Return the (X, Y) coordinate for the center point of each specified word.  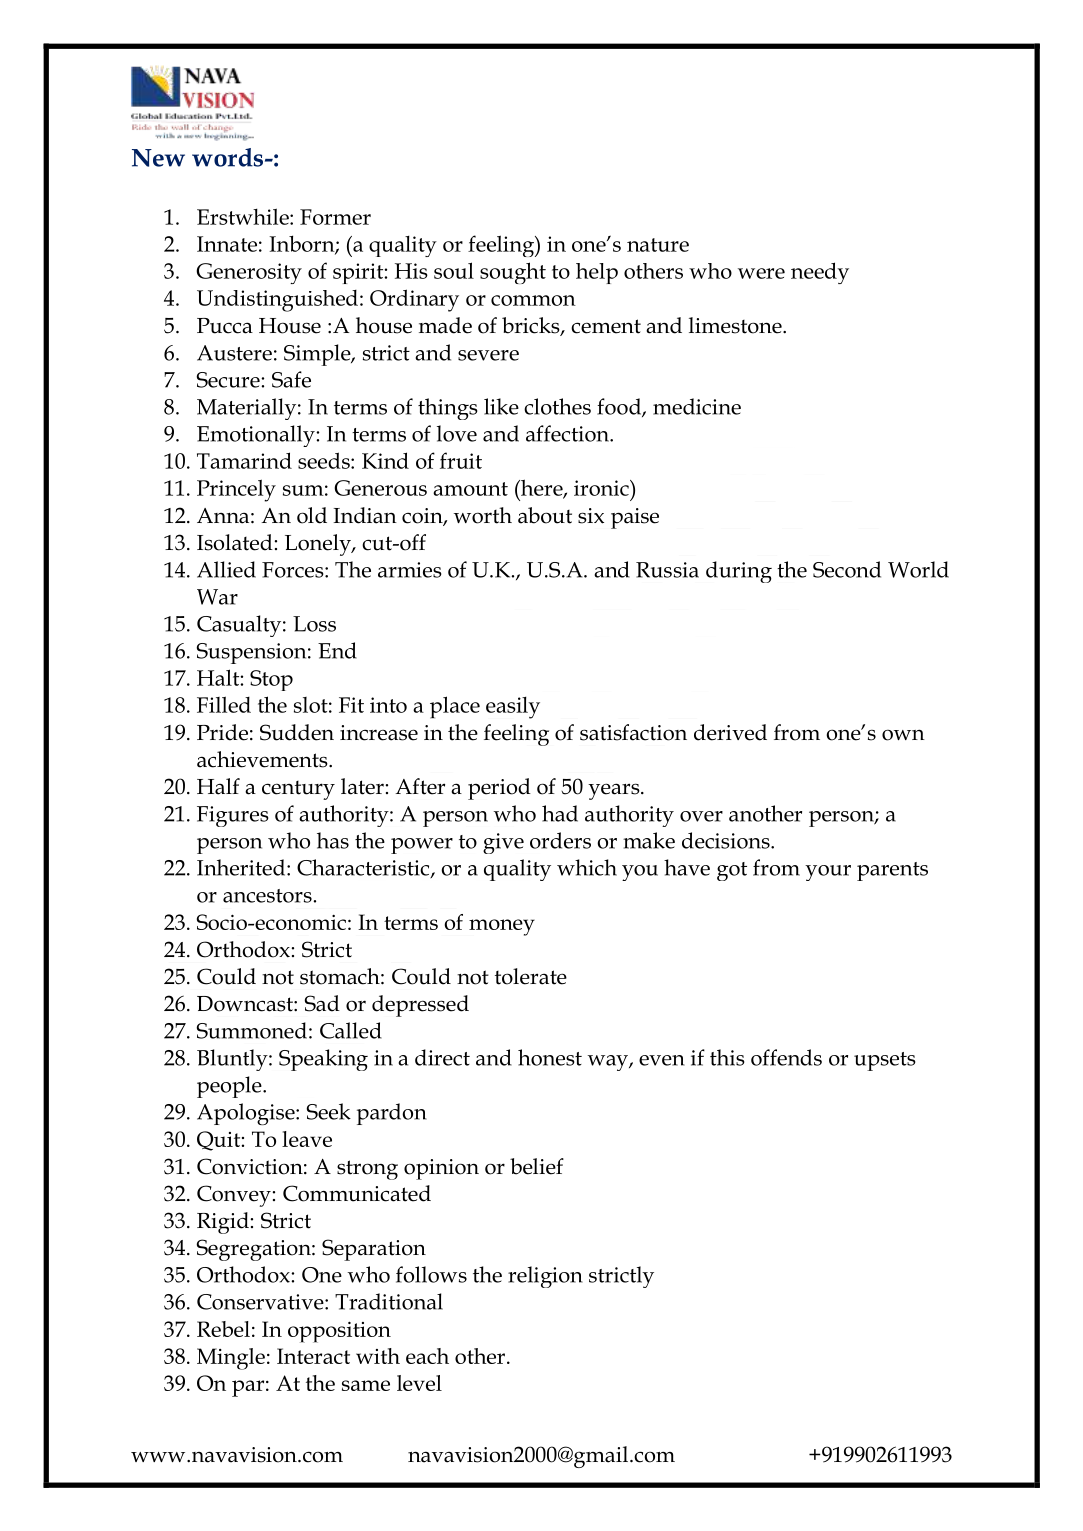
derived (730, 732)
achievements (263, 759)
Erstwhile (244, 216)
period (499, 789)
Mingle (231, 1359)
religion (545, 1277)
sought (513, 273)
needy (820, 273)
